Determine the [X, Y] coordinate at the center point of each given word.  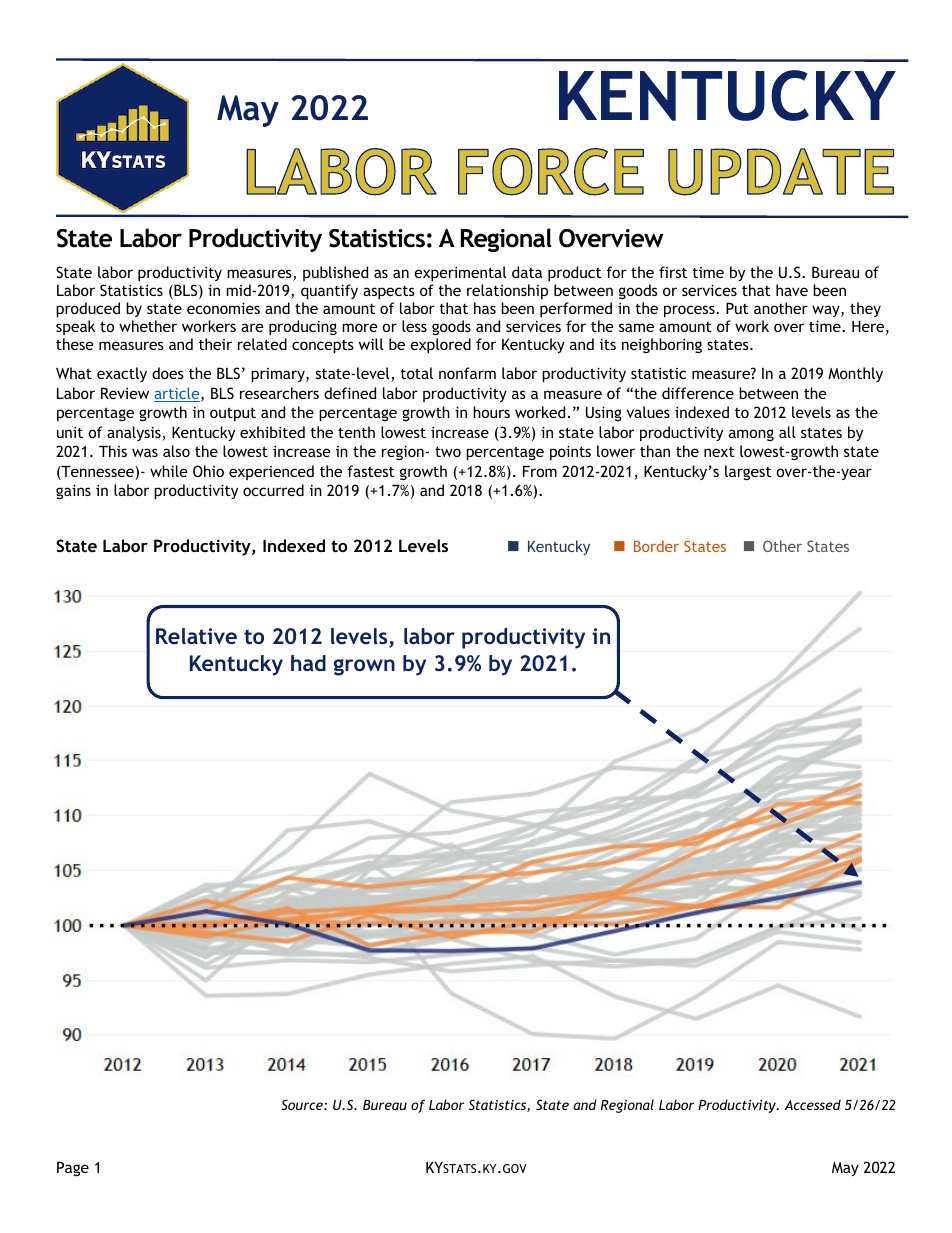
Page [73, 1168]
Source [303, 1105]
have [792, 290]
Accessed [813, 1104]
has [485, 308]
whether [148, 326]
